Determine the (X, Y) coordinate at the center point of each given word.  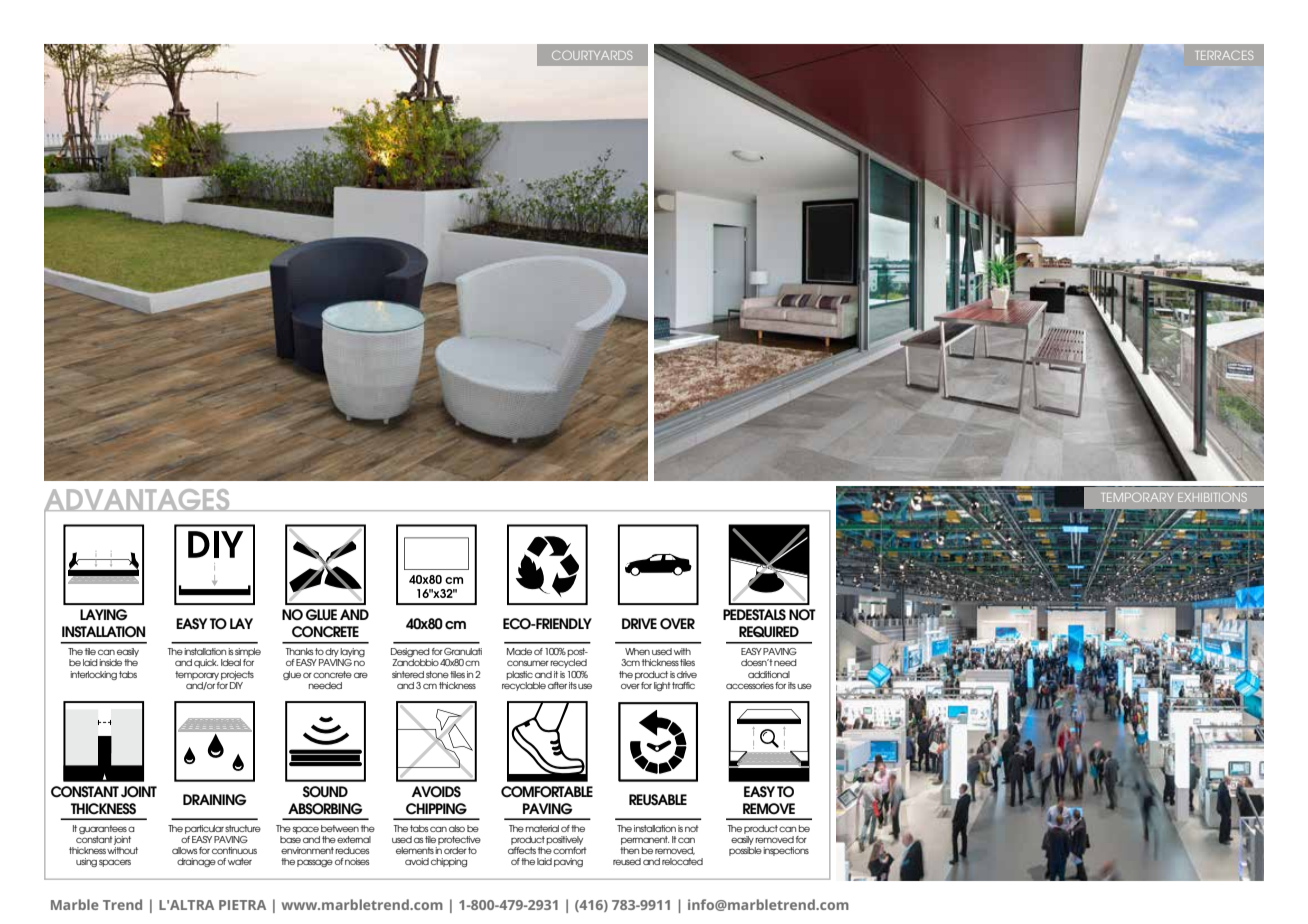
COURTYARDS (592, 55)
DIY (236, 684)
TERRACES (1224, 55)
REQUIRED (769, 632)
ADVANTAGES (138, 501)
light (662, 686)
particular (204, 829)
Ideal (231, 662)
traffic (683, 685)
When (637, 651)
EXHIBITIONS (1212, 497)
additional (769, 674)
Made (519, 651)
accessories (750, 685)
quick (206, 663)
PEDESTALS (754, 615)
